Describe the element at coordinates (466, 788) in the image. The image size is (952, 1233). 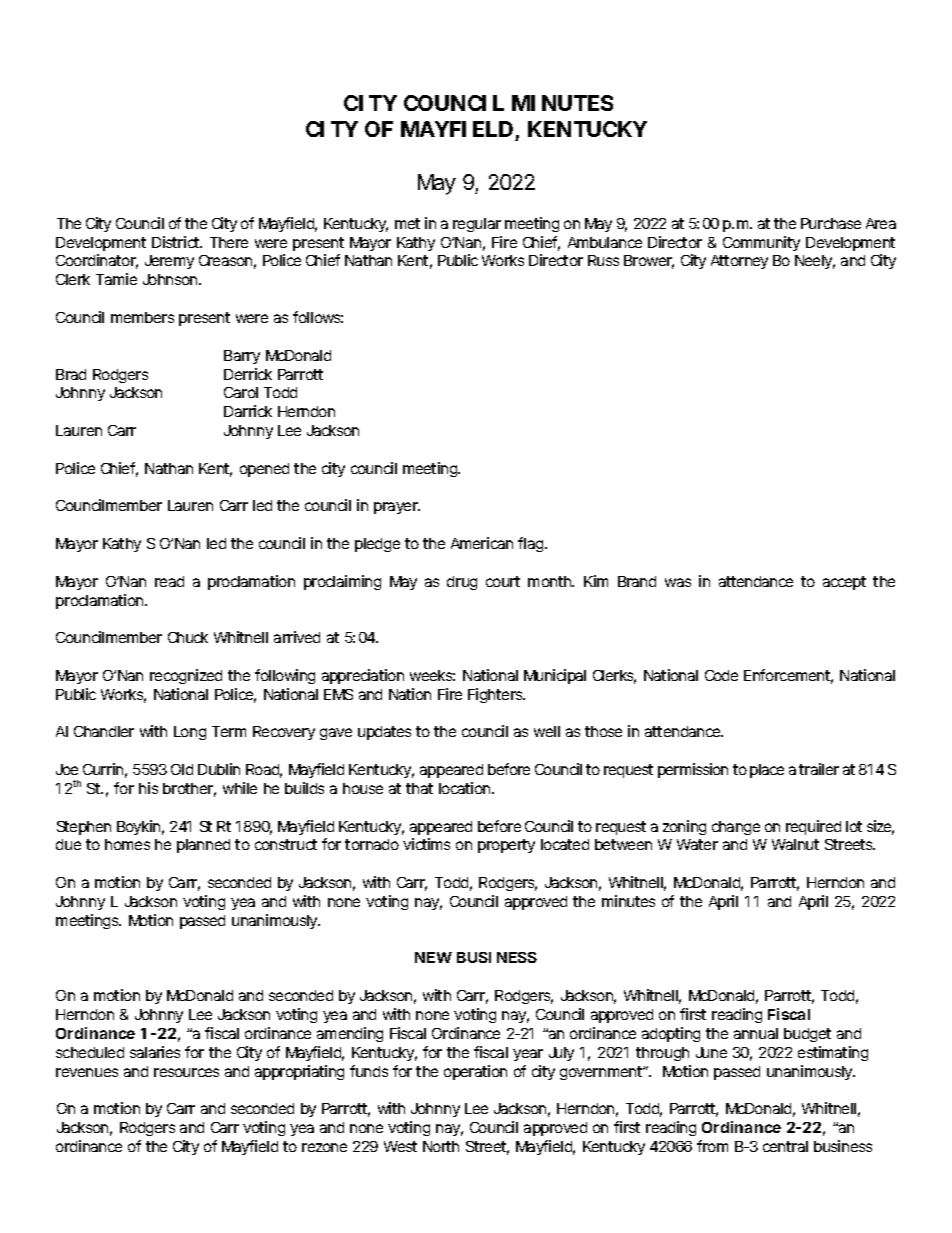
I see `location` at that location.
